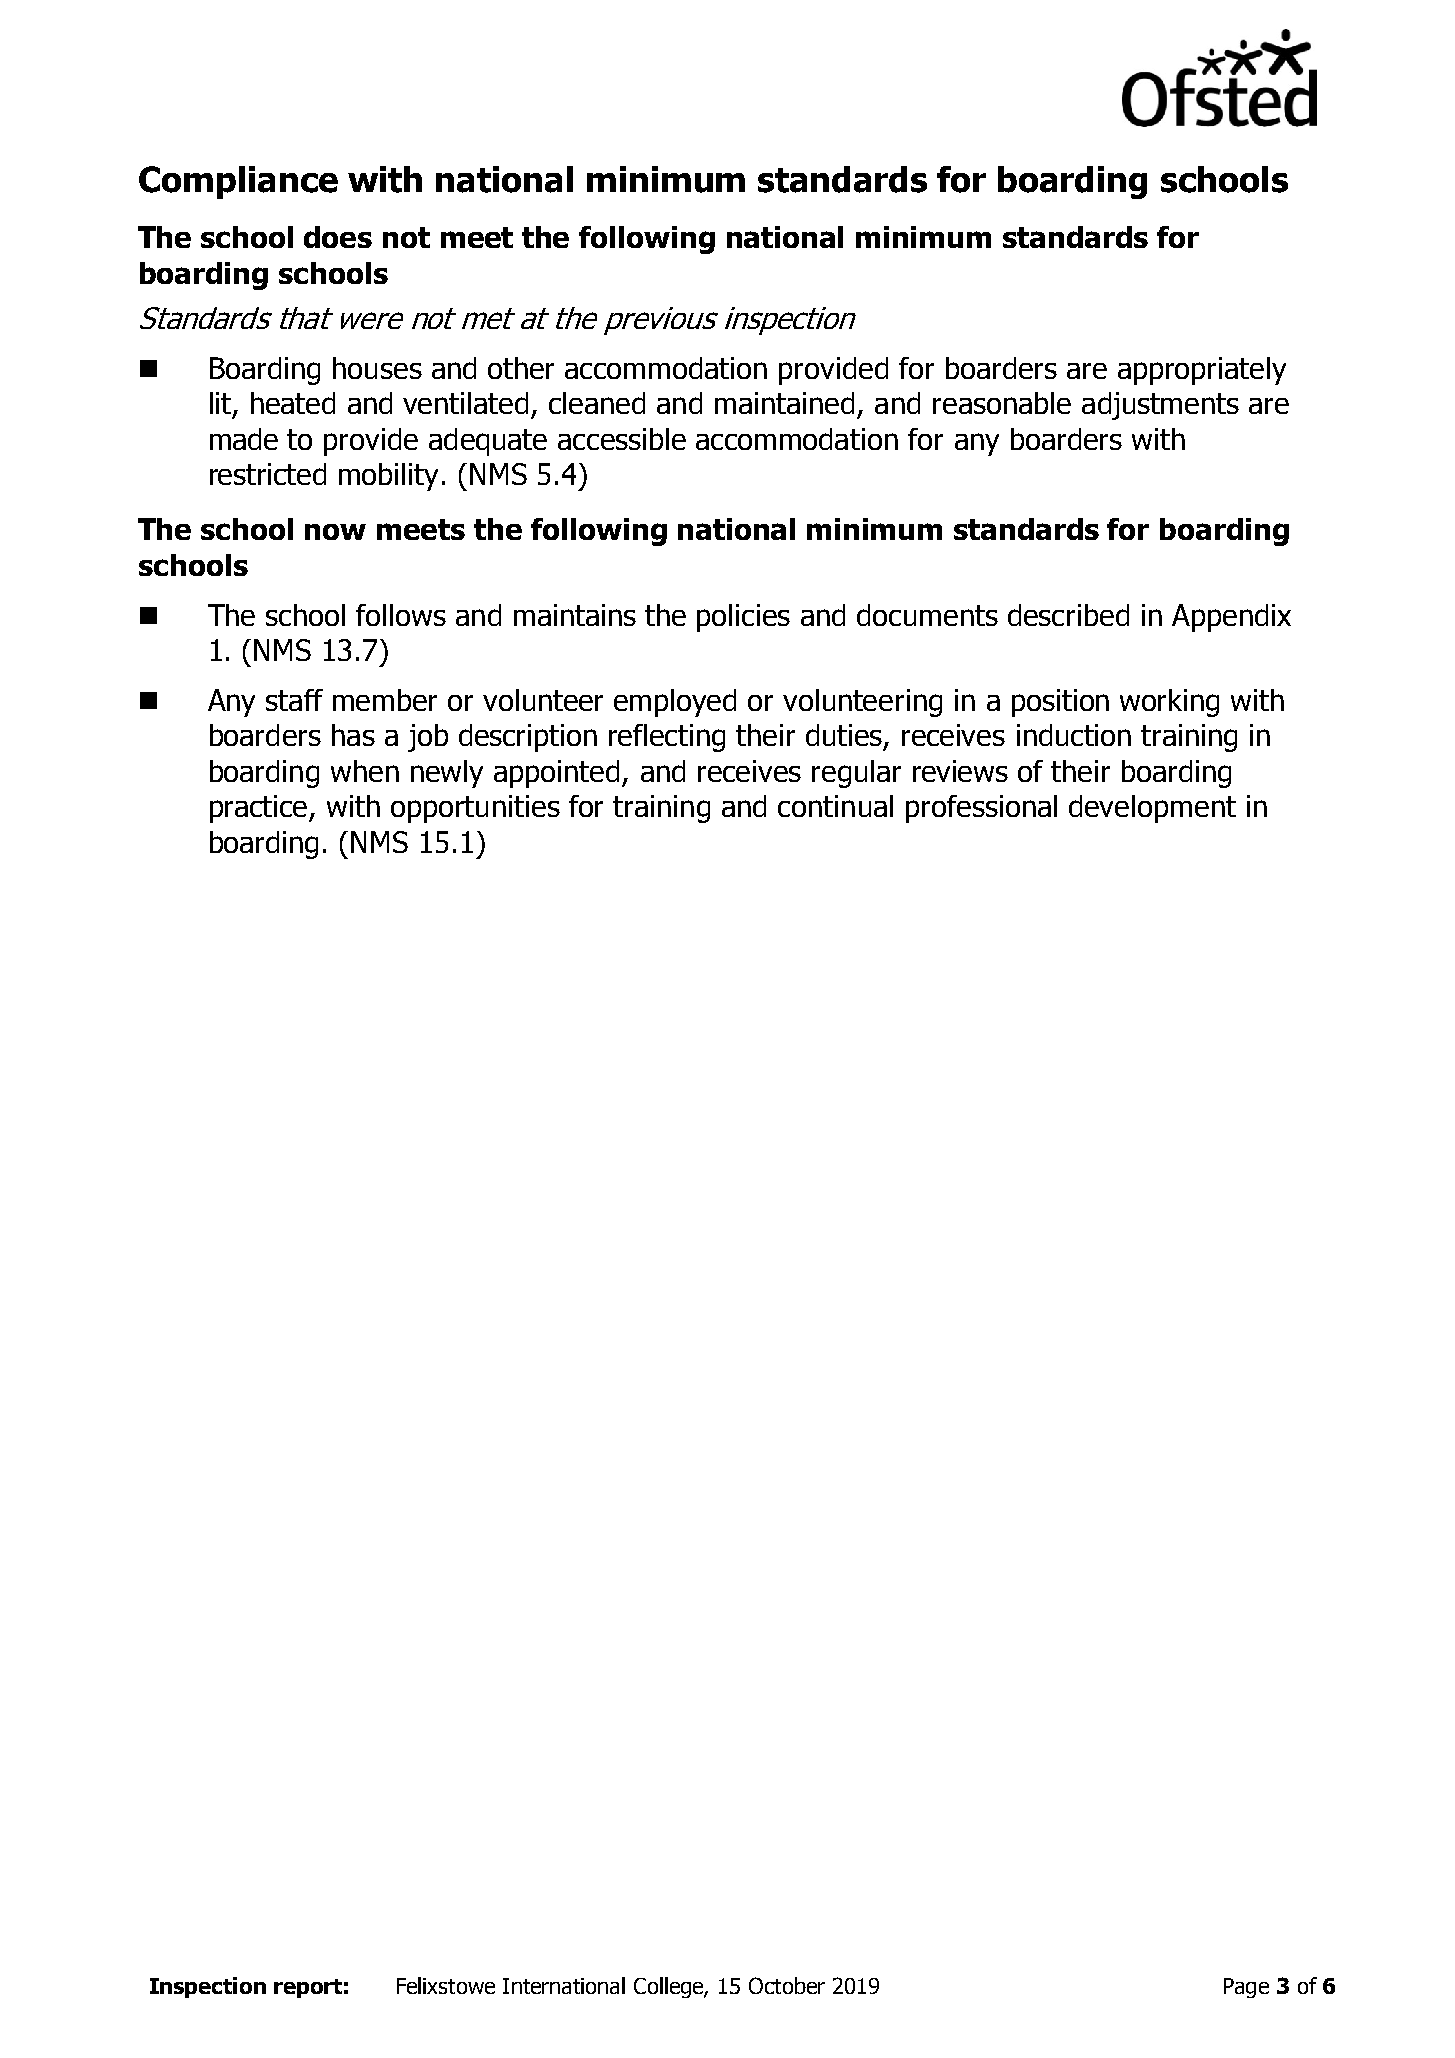 Image resolution: width=1455 pixels, height=2058 pixels. Describe the element at coordinates (784, 403) in the screenshot. I see `maintained` at that location.
